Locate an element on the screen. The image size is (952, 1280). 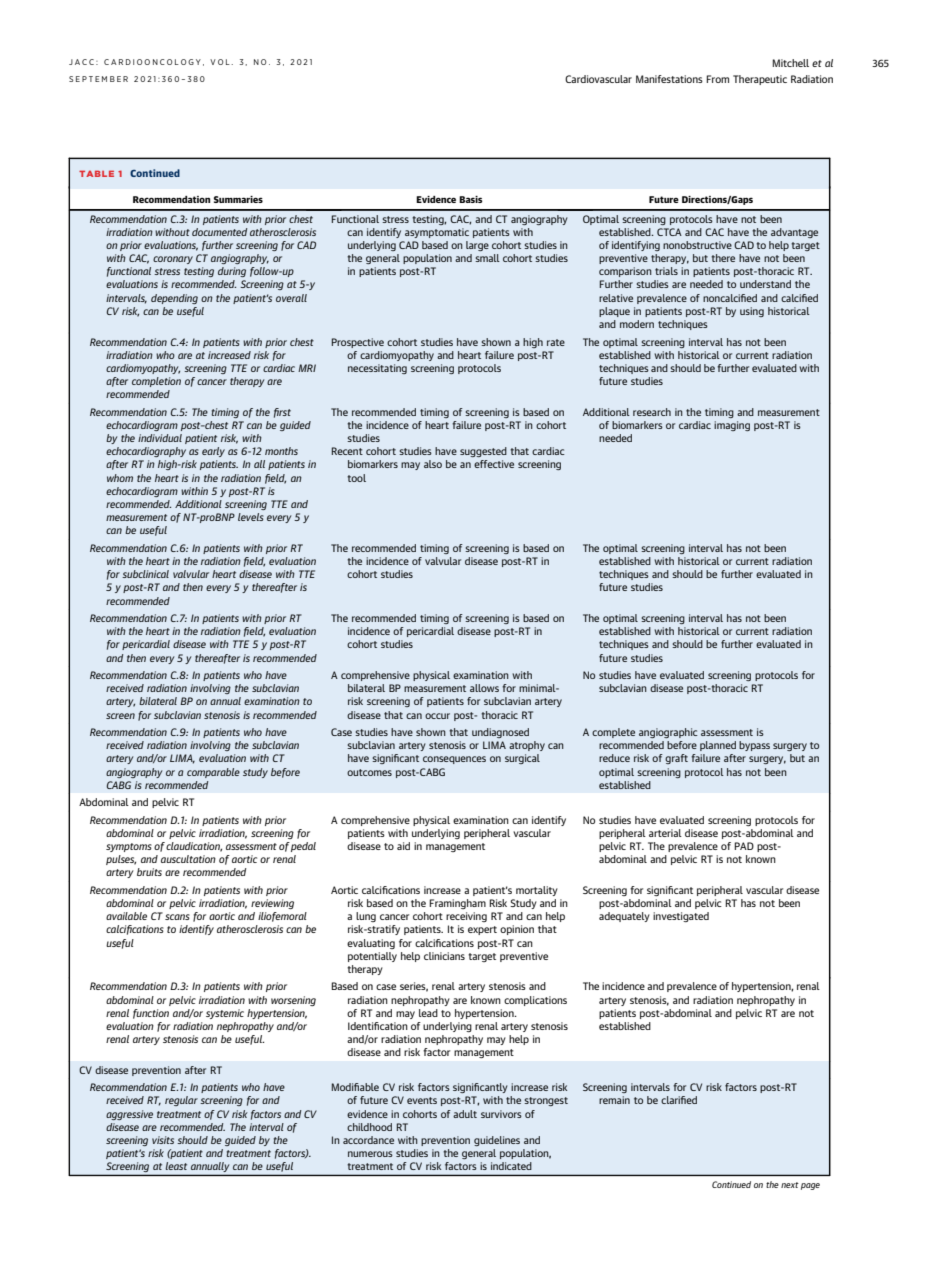
comparable is located at coordinates (213, 773).
